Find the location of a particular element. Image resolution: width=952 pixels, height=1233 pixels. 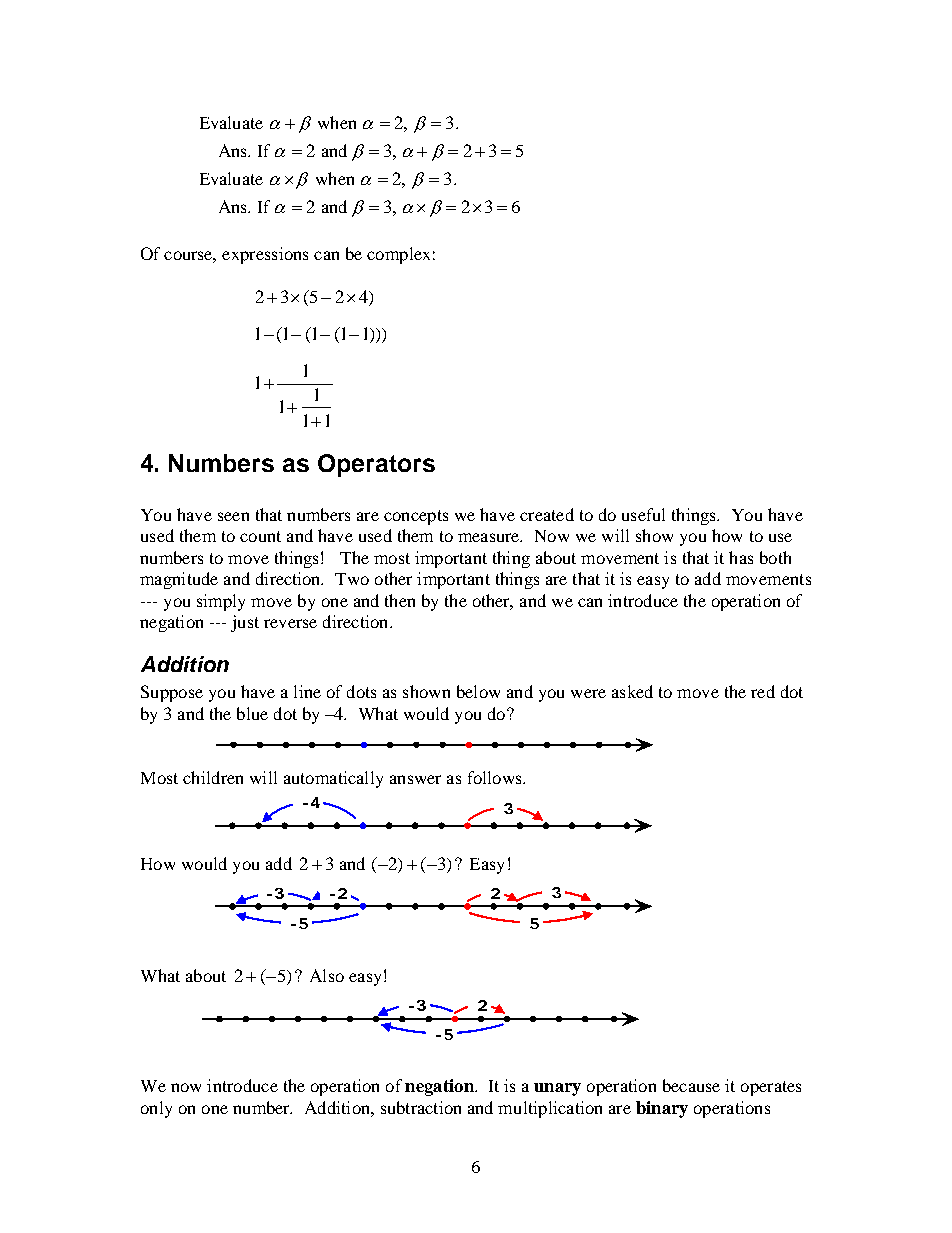

children is located at coordinates (213, 777).
